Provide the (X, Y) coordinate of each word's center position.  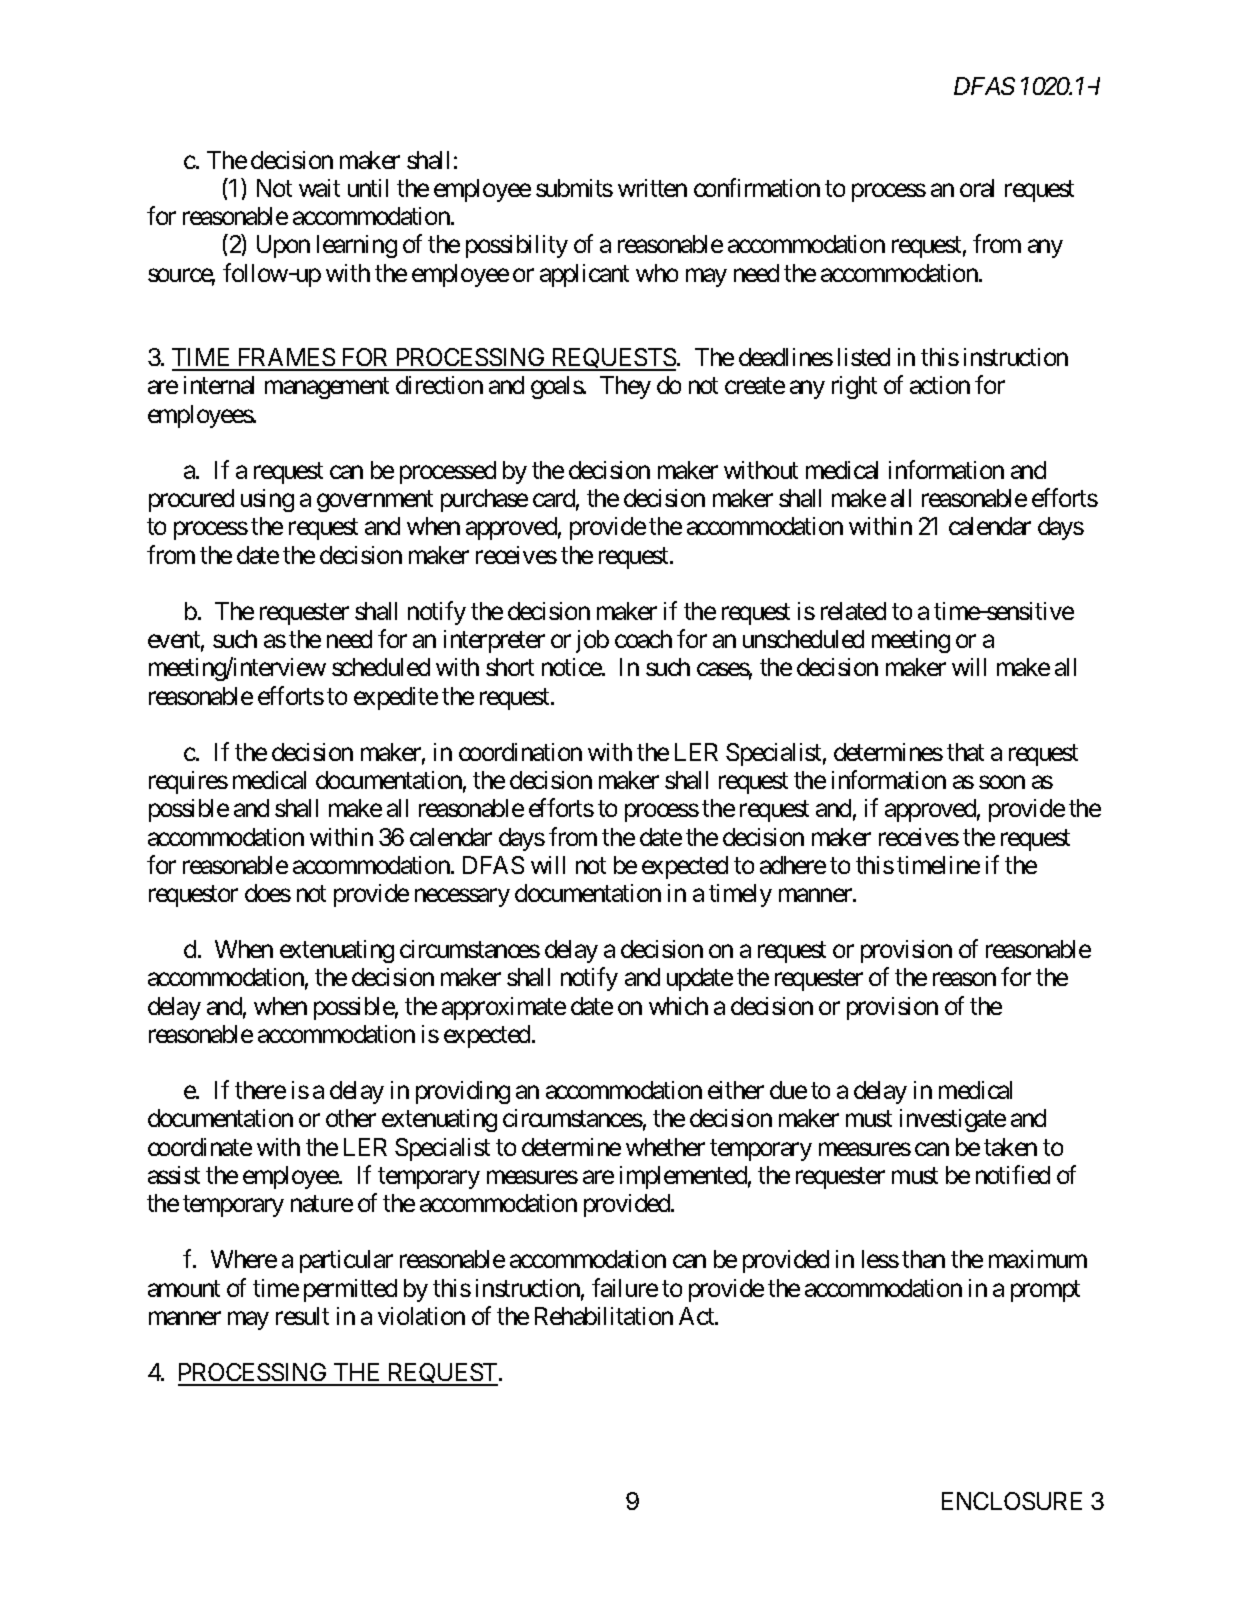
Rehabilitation (604, 1316)
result (302, 1316)
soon (1002, 782)
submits (574, 188)
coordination (520, 752)
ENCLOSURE (1012, 1501)
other (351, 1118)
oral (977, 188)
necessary (462, 898)
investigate (953, 1120)
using (267, 500)
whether (665, 1147)
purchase (484, 500)
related (853, 611)
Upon (283, 246)
